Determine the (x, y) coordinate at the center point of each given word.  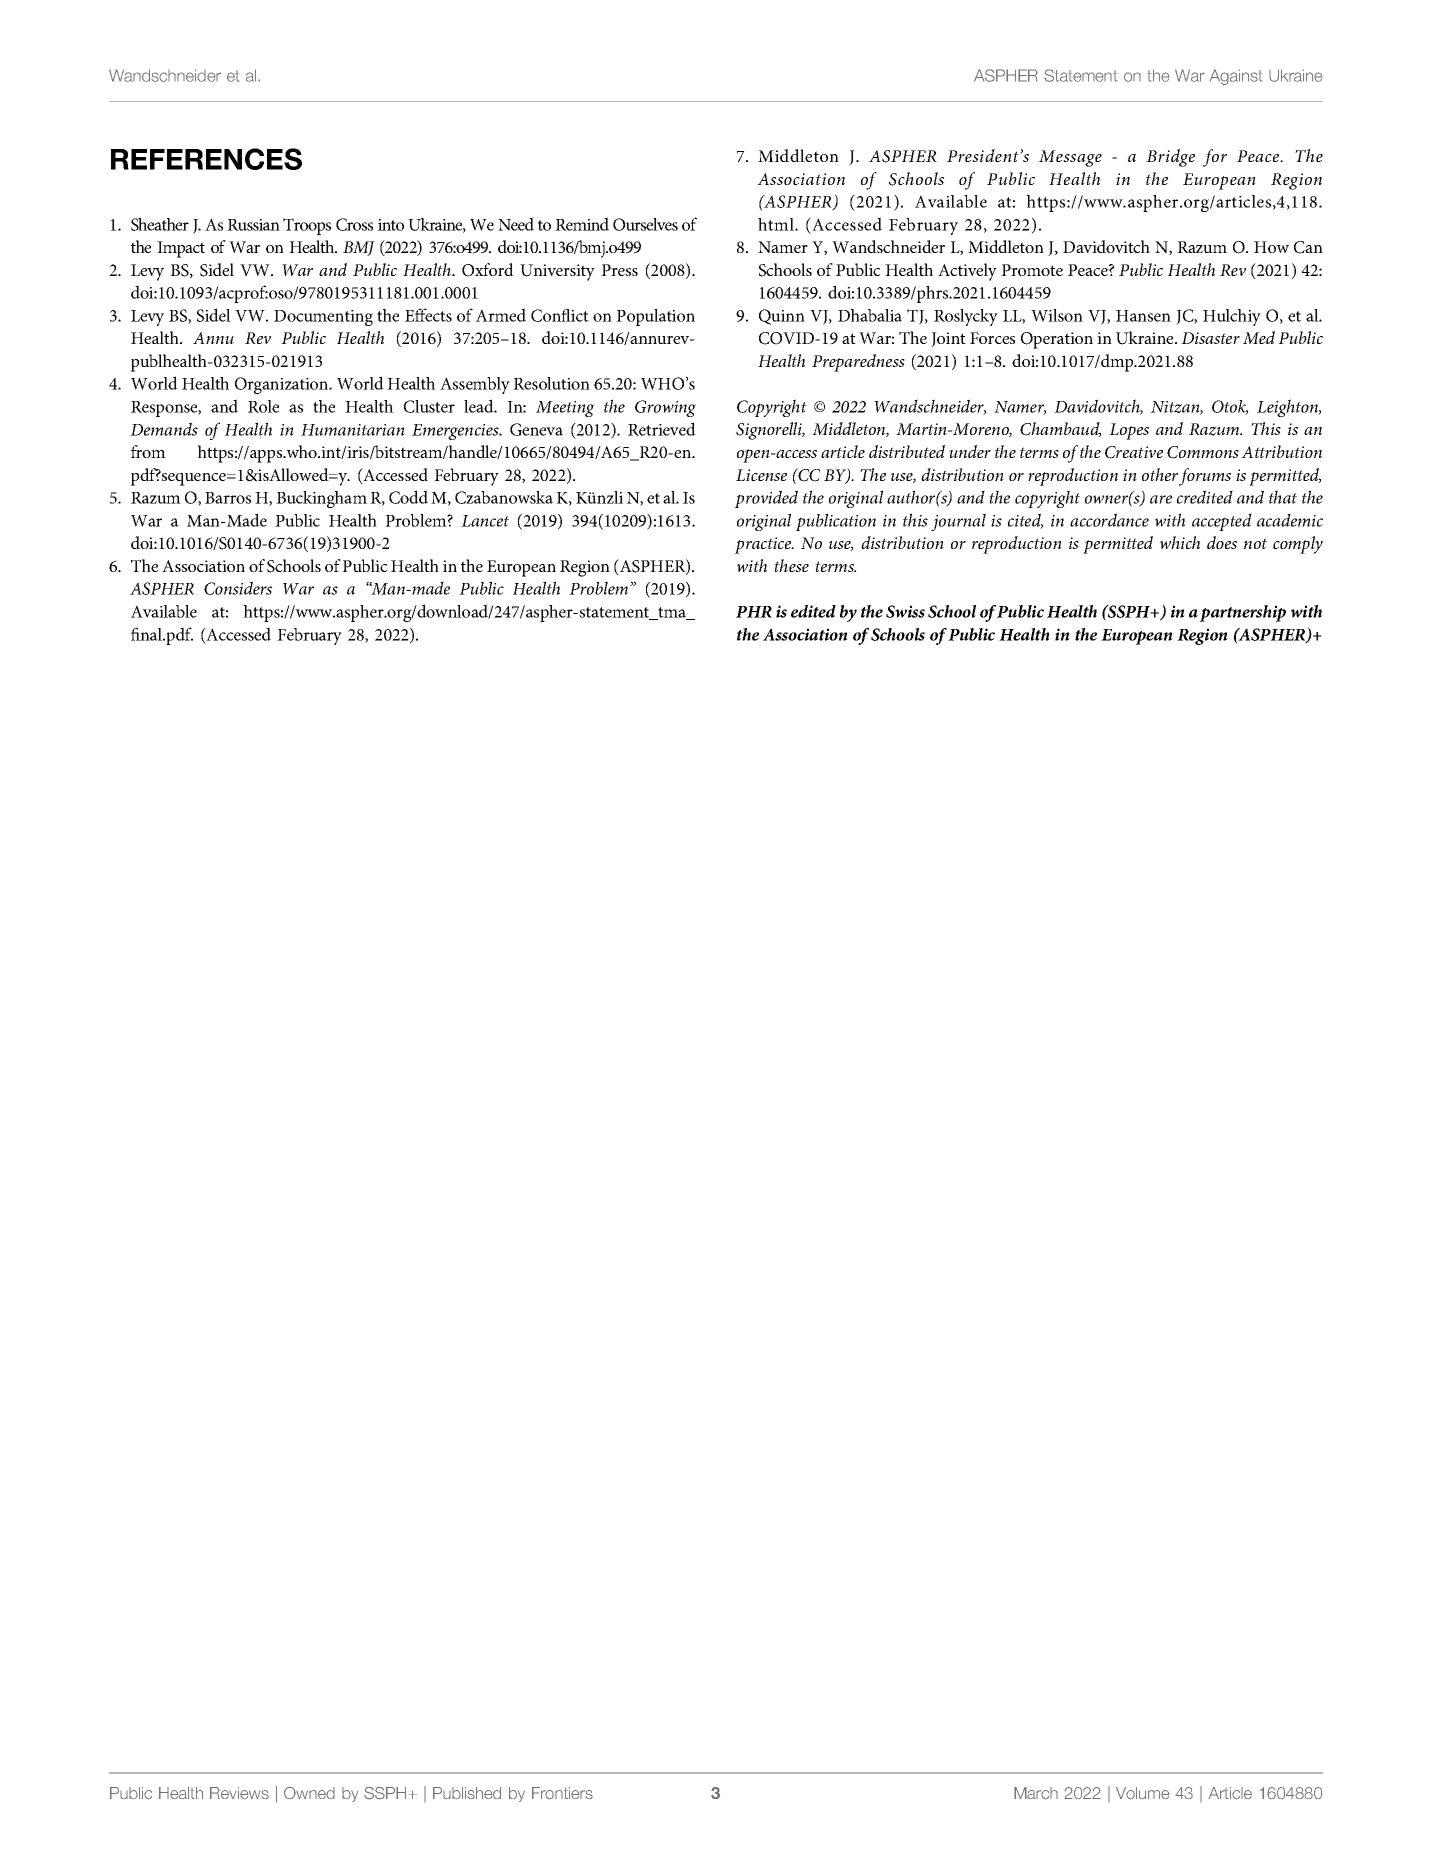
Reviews (239, 1793)
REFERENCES (206, 159)
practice (764, 545)
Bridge (1170, 158)
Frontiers (562, 1793)
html (777, 224)
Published (467, 1793)
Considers (238, 588)
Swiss (905, 611)
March (1036, 1793)
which (1180, 542)
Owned (309, 1793)
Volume (1143, 1793)
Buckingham (321, 499)
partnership (1243, 613)
